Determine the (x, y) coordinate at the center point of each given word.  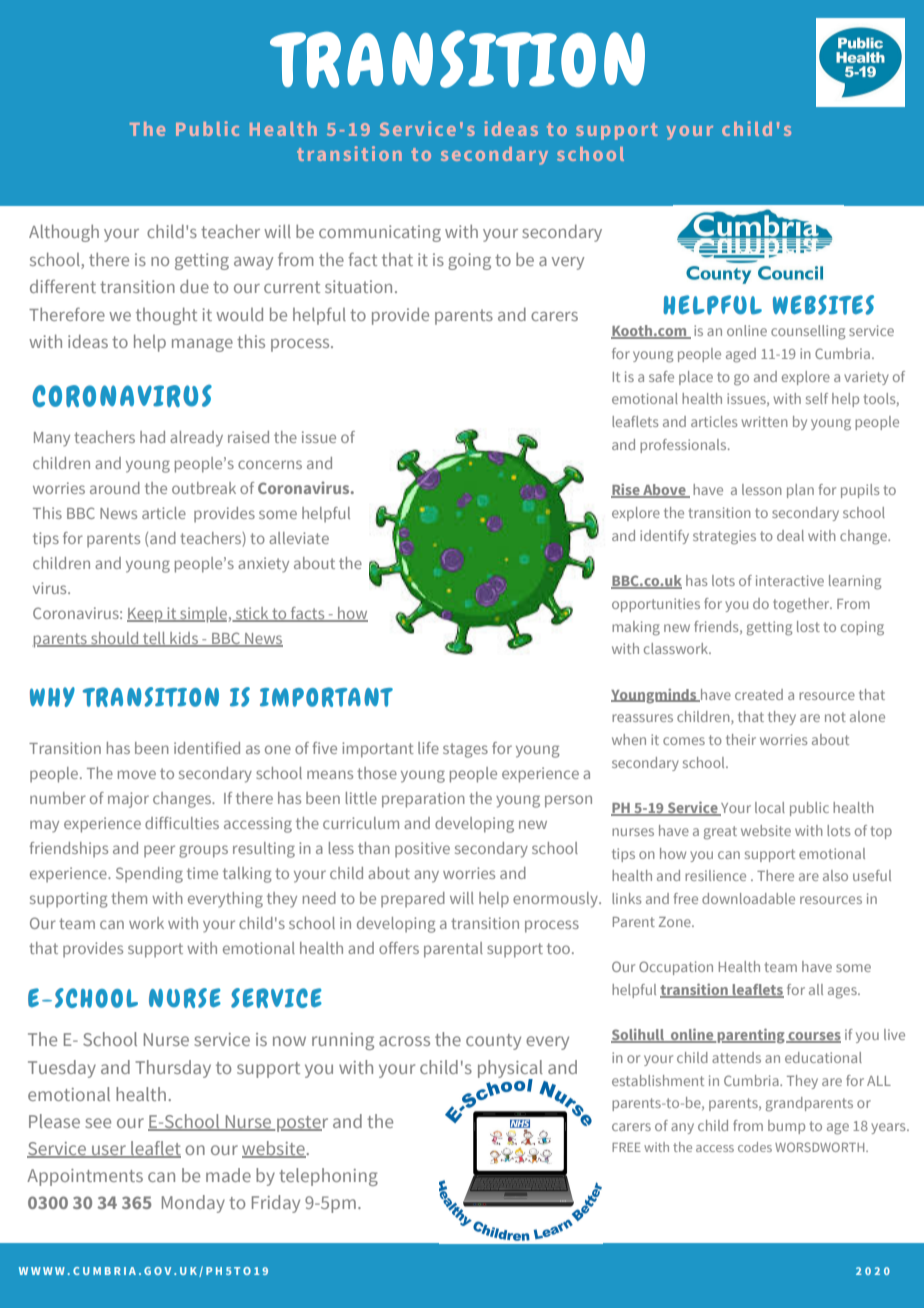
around (115, 488)
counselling (808, 332)
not (835, 717)
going (469, 261)
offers (399, 948)
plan (800, 491)
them (129, 898)
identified (207, 748)
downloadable (748, 898)
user (109, 1151)
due (194, 286)
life (428, 748)
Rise (626, 491)
